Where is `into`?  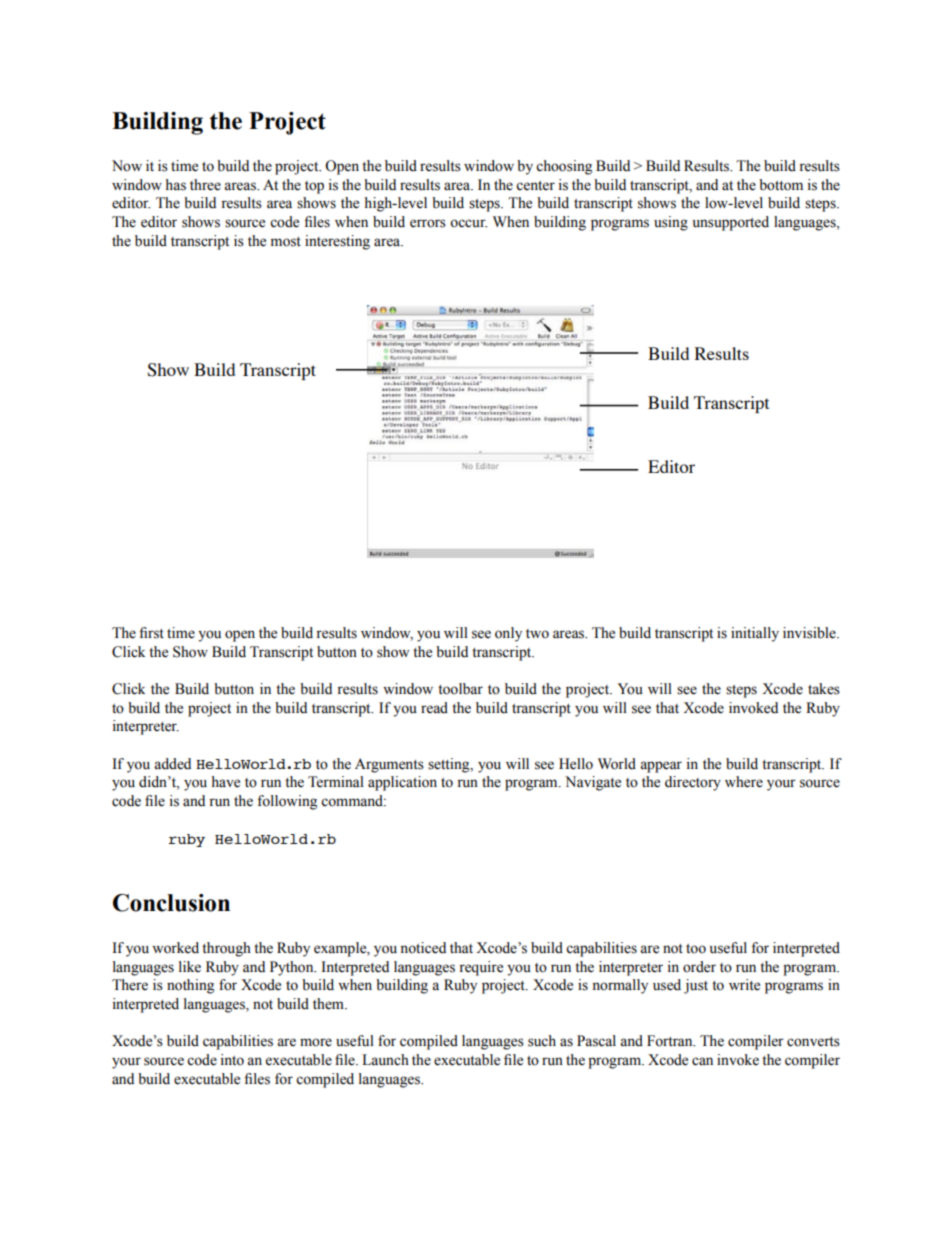
into is located at coordinates (232, 1060).
